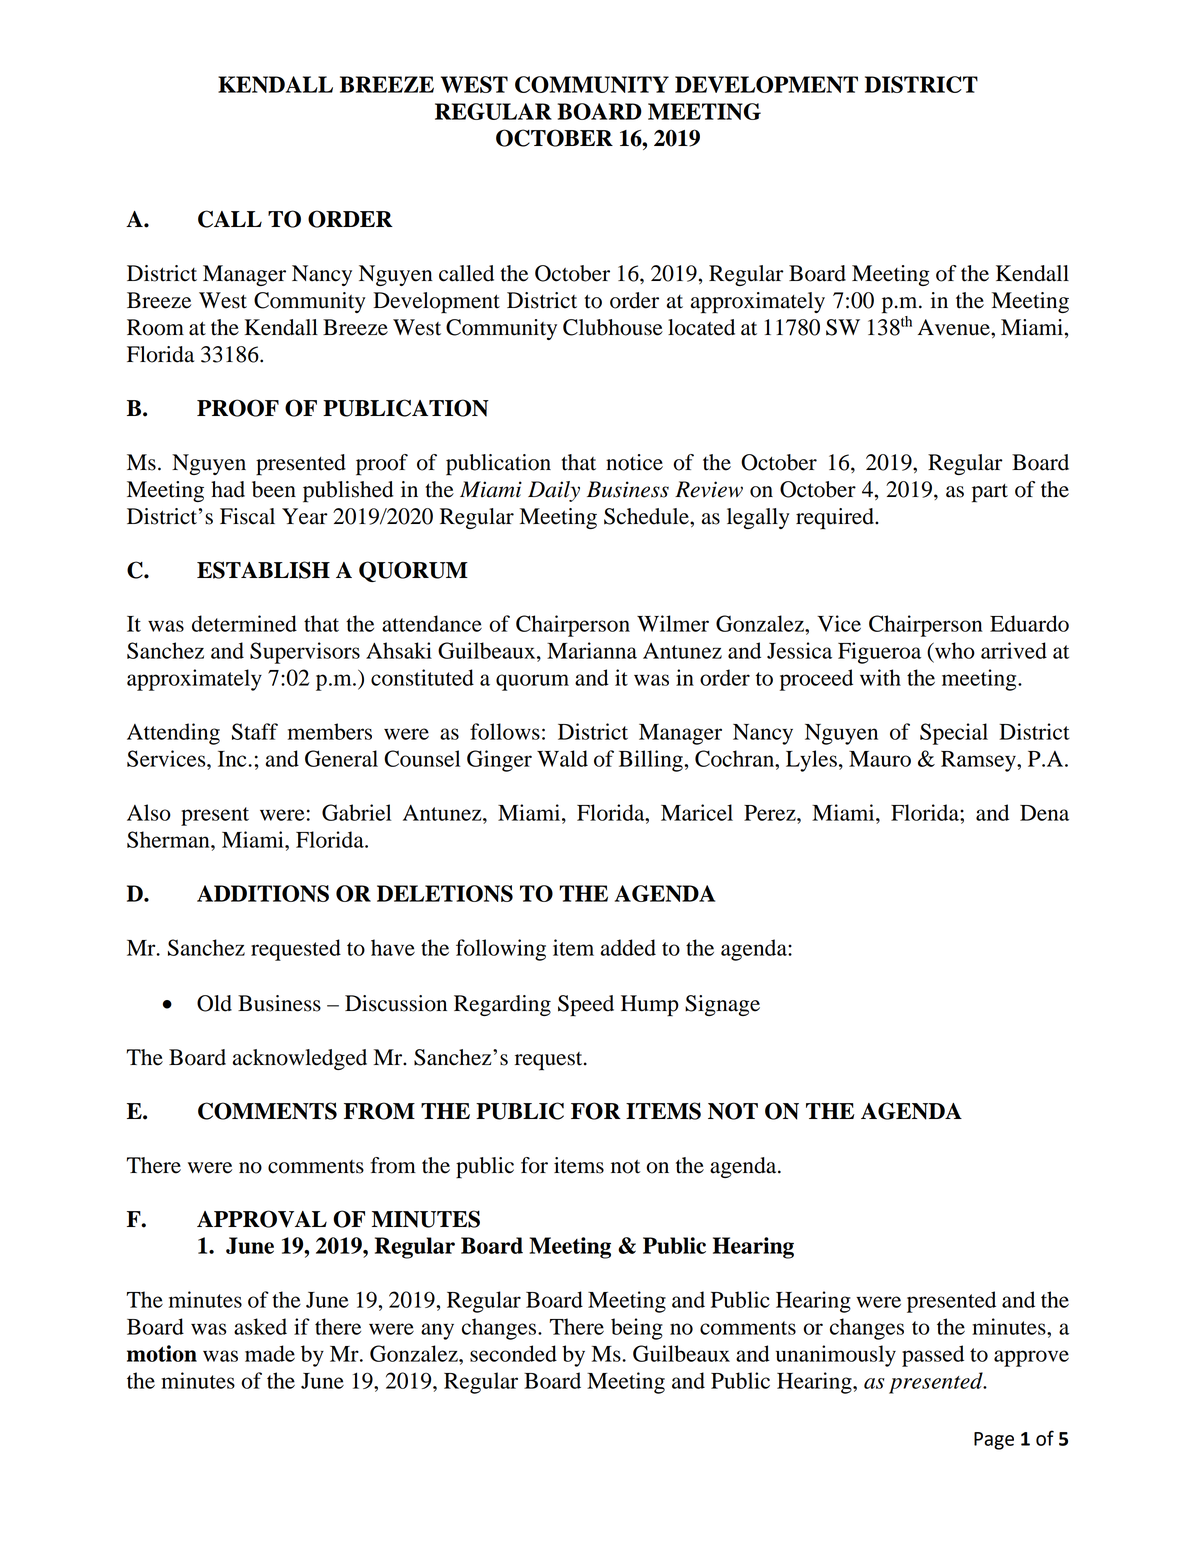 This page has height=1548, width=1196. I want to click on APPROVAL, so click(262, 1219).
